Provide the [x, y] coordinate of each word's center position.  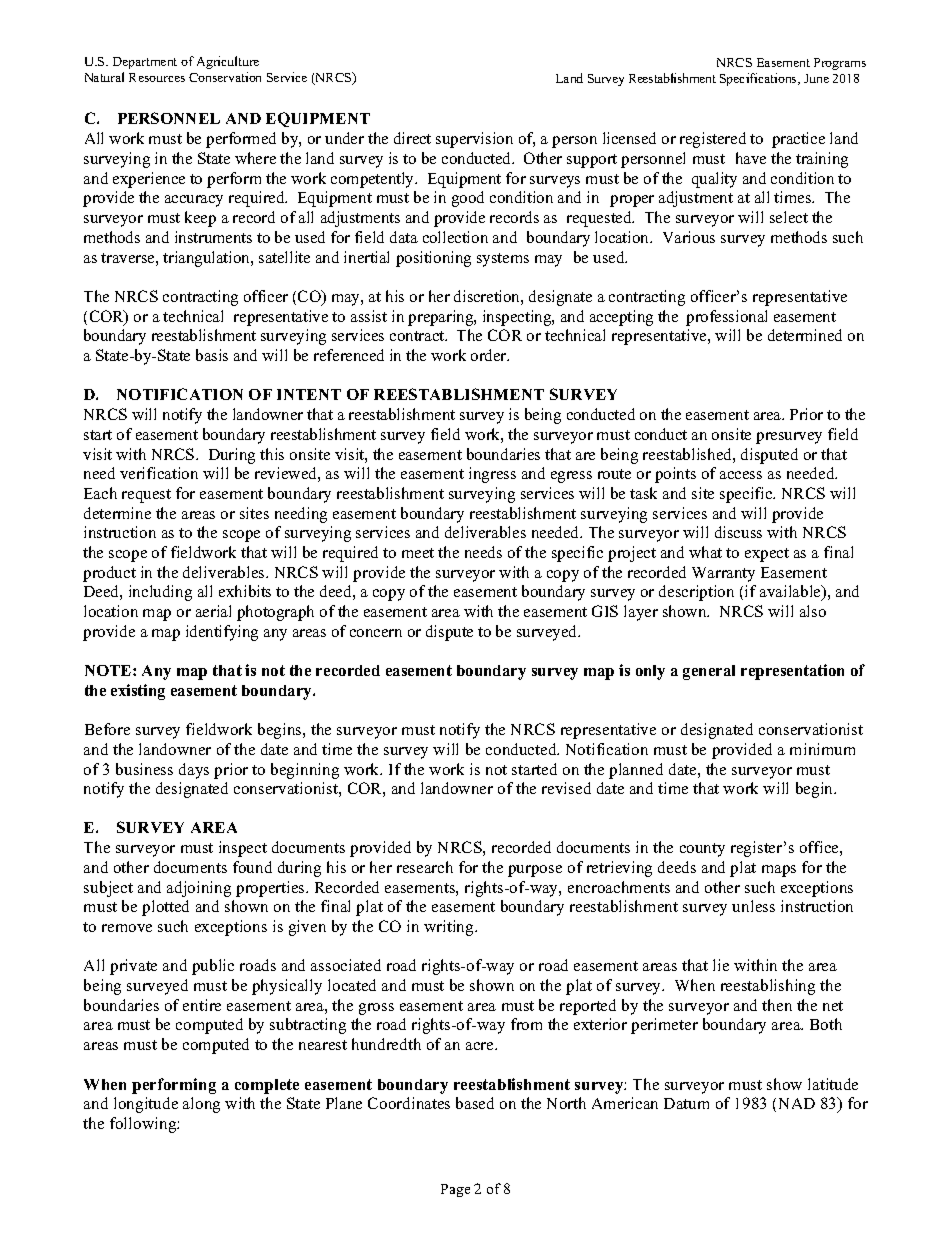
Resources [157, 77]
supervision [474, 140]
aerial [213, 611]
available [791, 593]
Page [455, 1190]
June [816, 78]
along [201, 1105]
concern [376, 633]
